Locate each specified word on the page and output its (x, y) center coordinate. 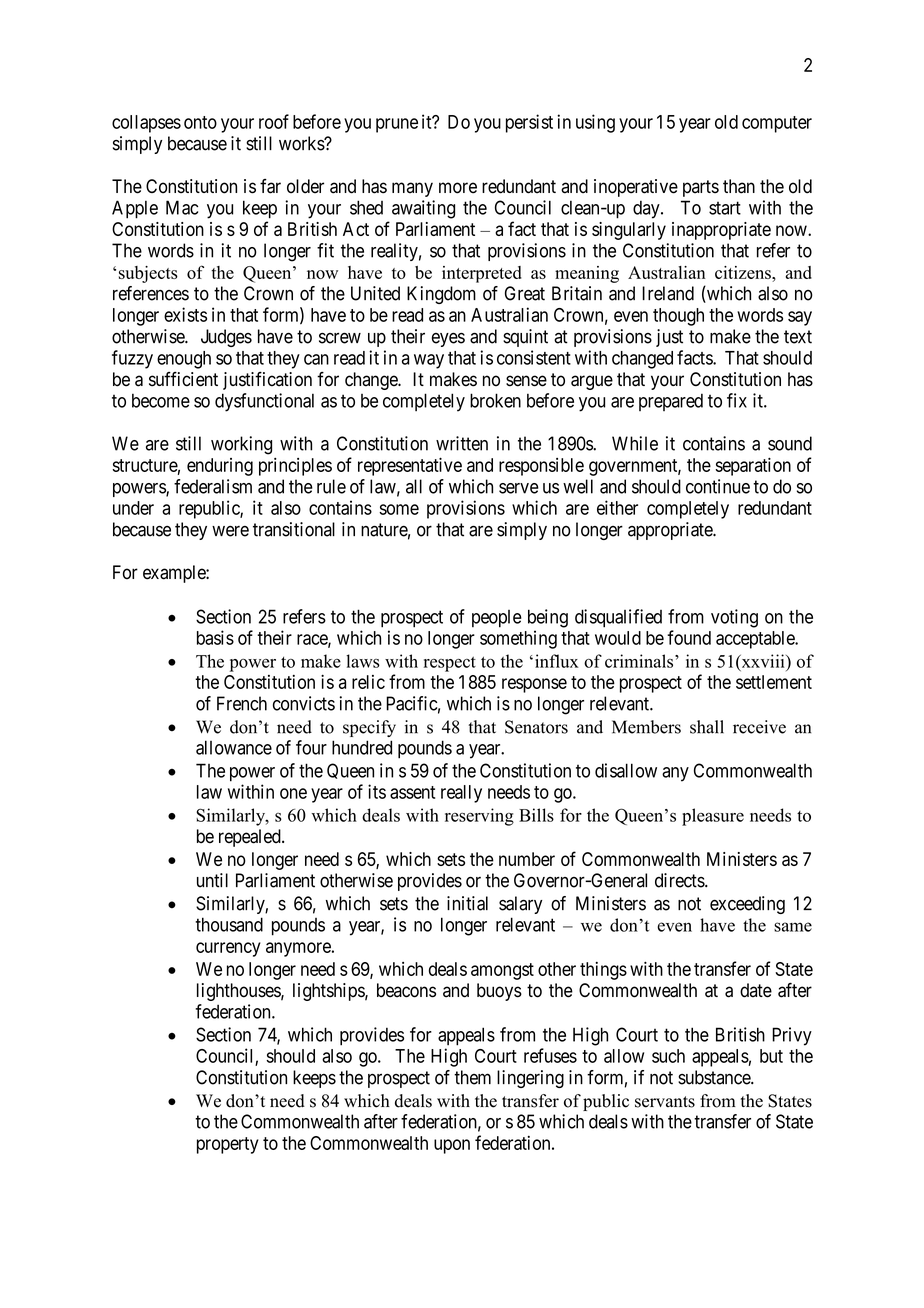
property (228, 1145)
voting (734, 618)
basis (215, 637)
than (739, 186)
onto (200, 122)
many (412, 189)
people (497, 619)
